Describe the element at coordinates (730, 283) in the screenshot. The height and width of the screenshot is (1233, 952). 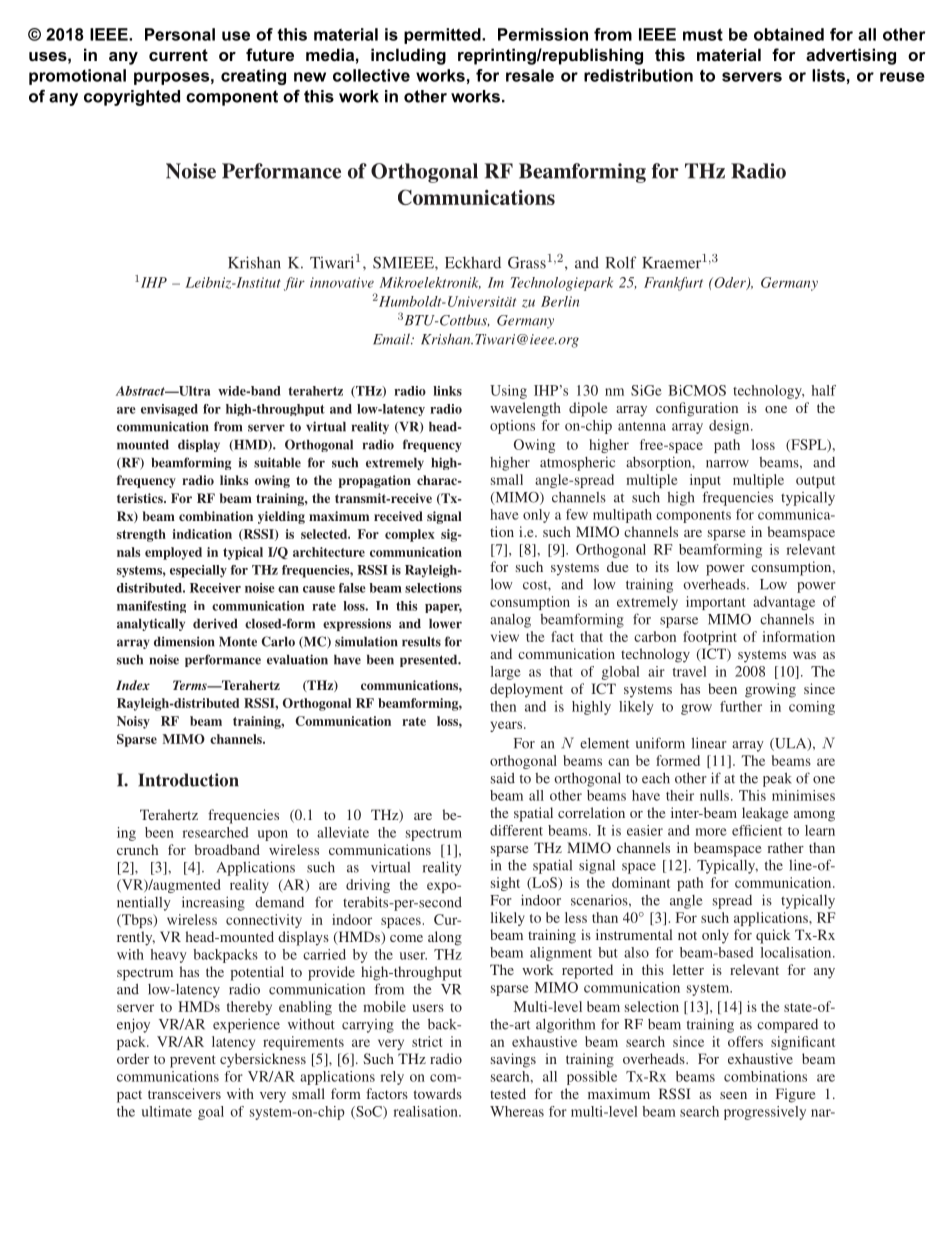
I see `Oder` at that location.
